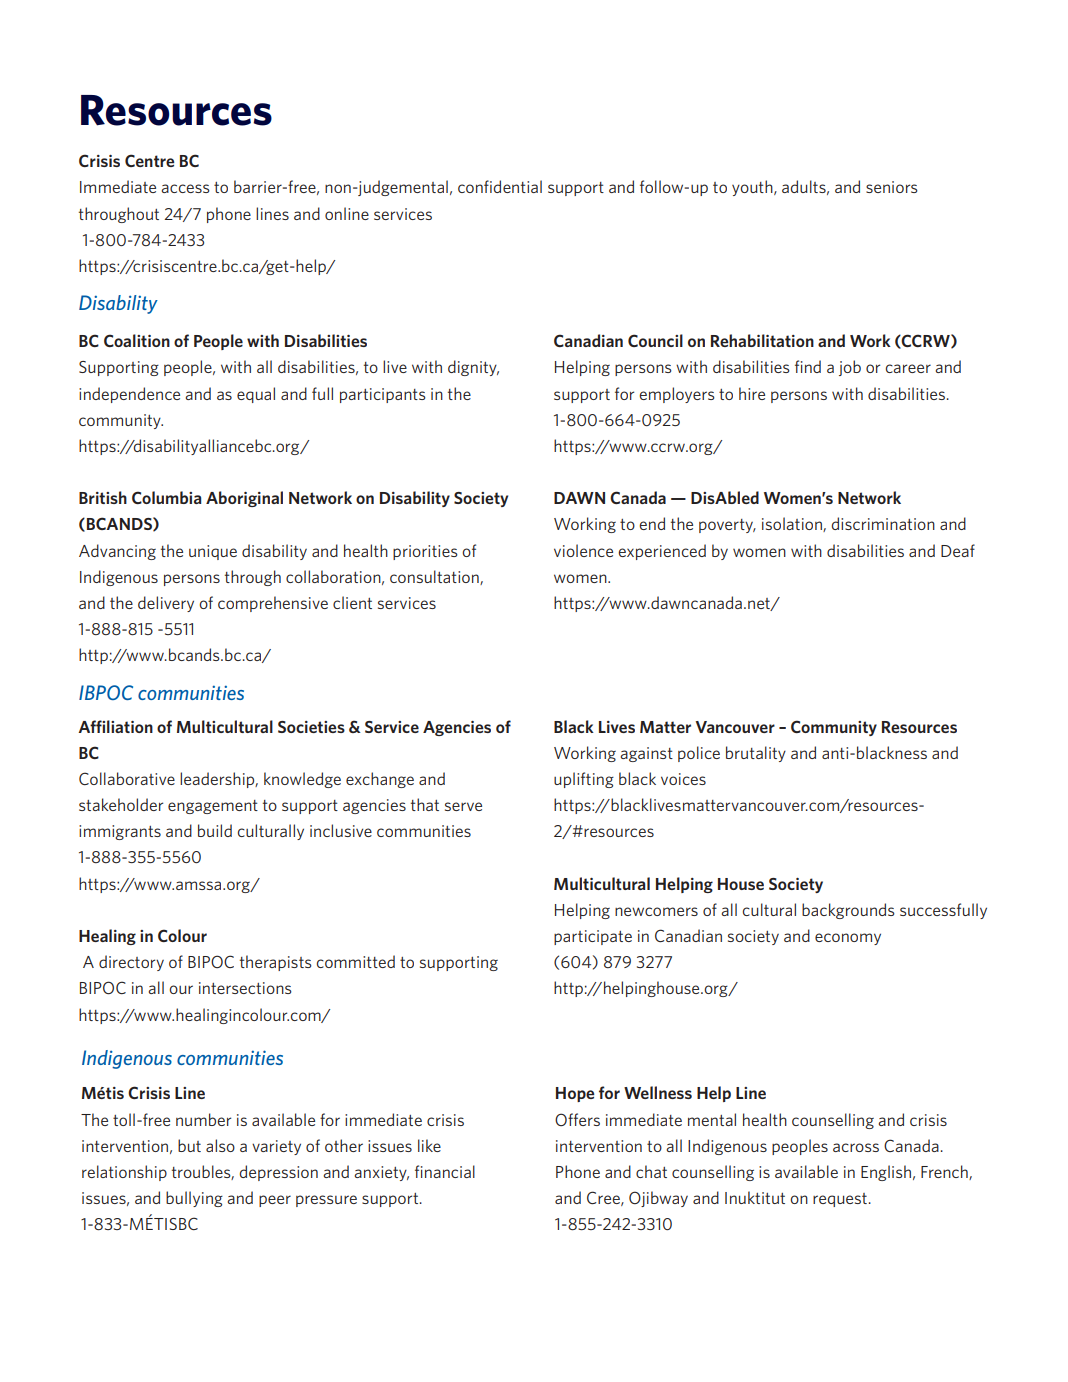 This document has width=1068, height=1382. What do you see at coordinates (445, 1171) in the document?
I see `financial` at bounding box center [445, 1171].
